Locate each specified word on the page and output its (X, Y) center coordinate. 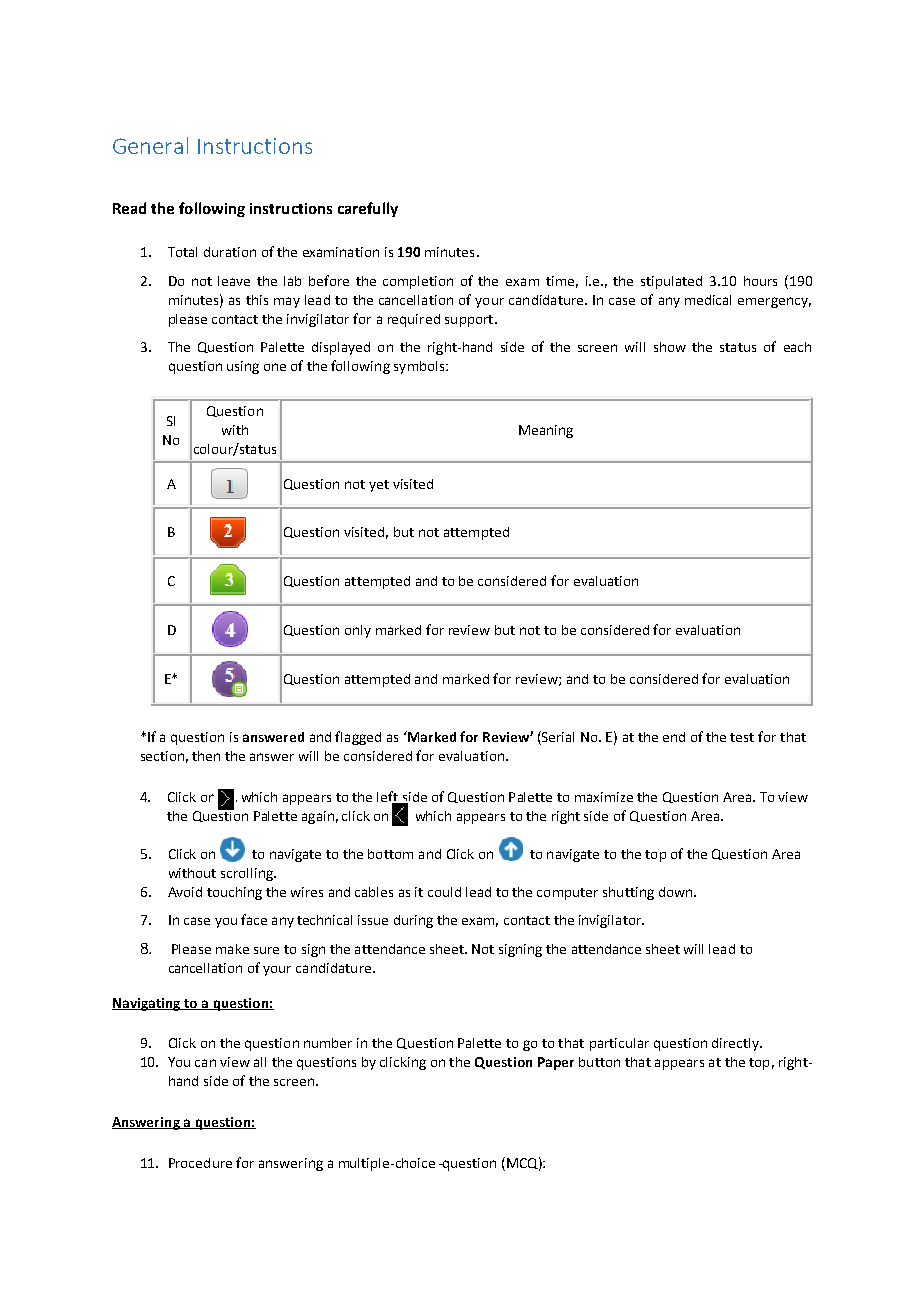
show (670, 347)
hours (760, 281)
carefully (368, 209)
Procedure (200, 1163)
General (150, 145)
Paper (556, 1063)
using (243, 367)
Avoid (185, 892)
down (675, 892)
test (742, 737)
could (444, 892)
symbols (420, 367)
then (206, 756)
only (358, 631)
